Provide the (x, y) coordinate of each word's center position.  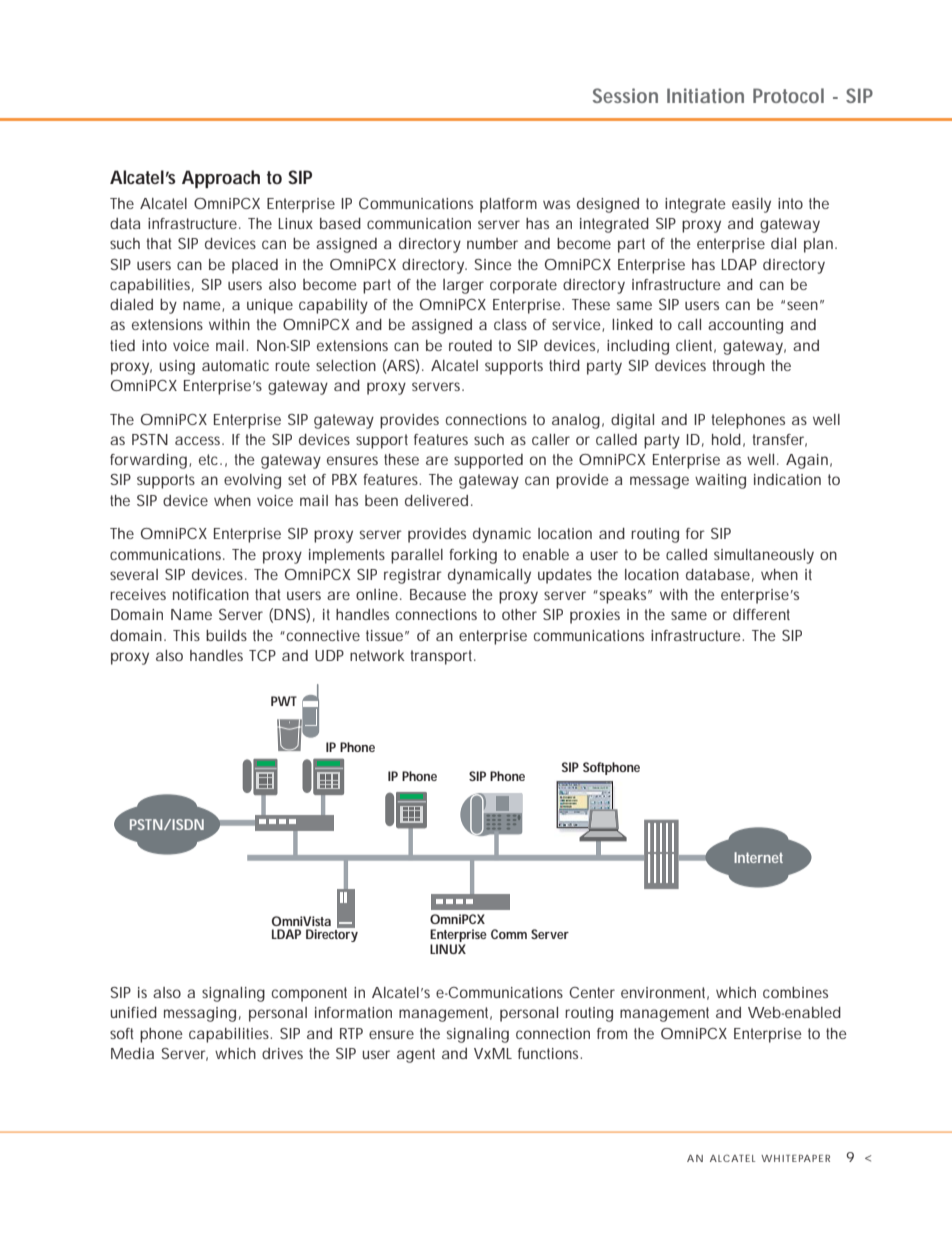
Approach (221, 179)
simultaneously (764, 556)
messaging (200, 1014)
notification (211, 594)
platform (508, 205)
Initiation (705, 95)
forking (473, 556)
